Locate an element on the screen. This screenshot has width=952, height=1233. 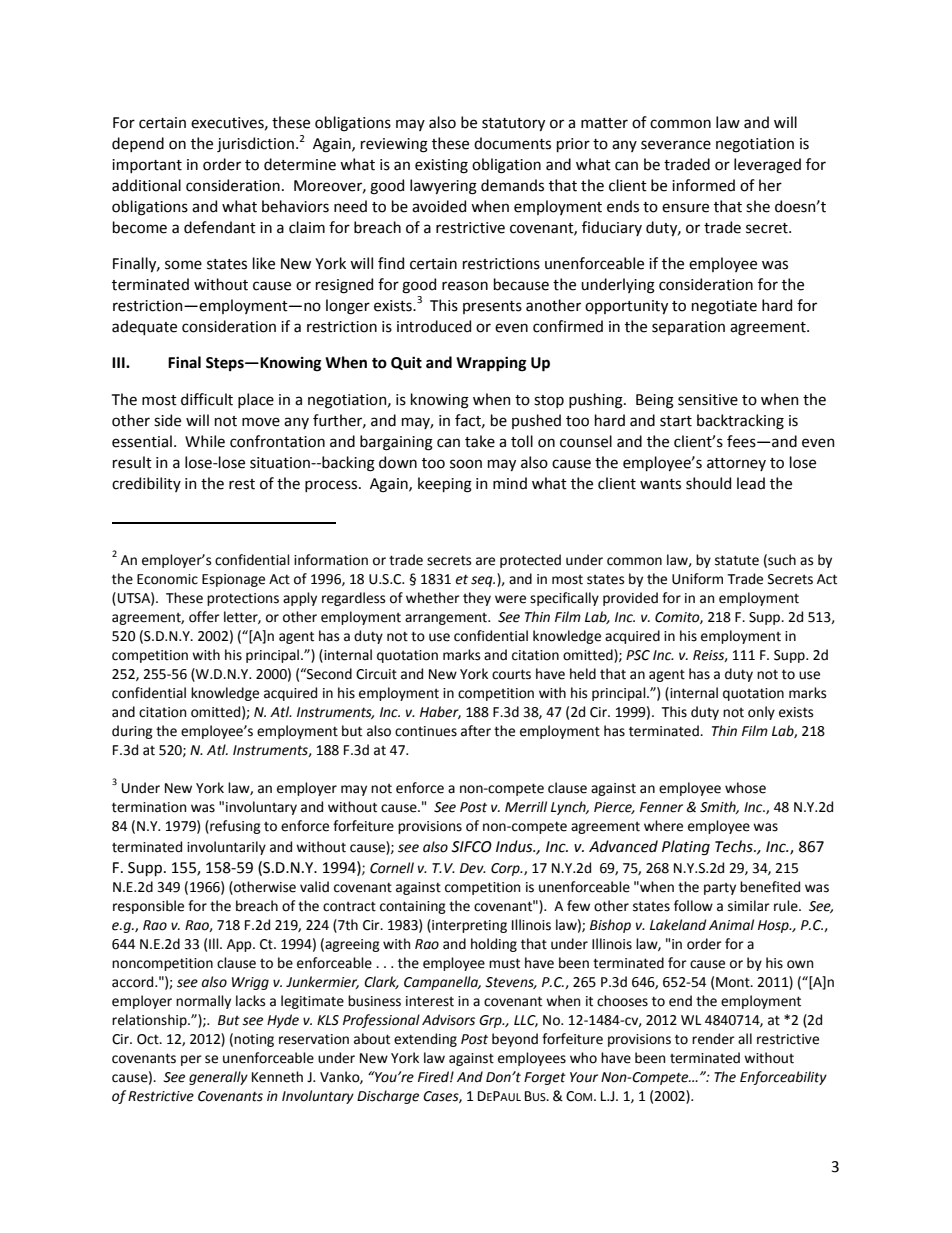
Uniform is located at coordinates (697, 579).
